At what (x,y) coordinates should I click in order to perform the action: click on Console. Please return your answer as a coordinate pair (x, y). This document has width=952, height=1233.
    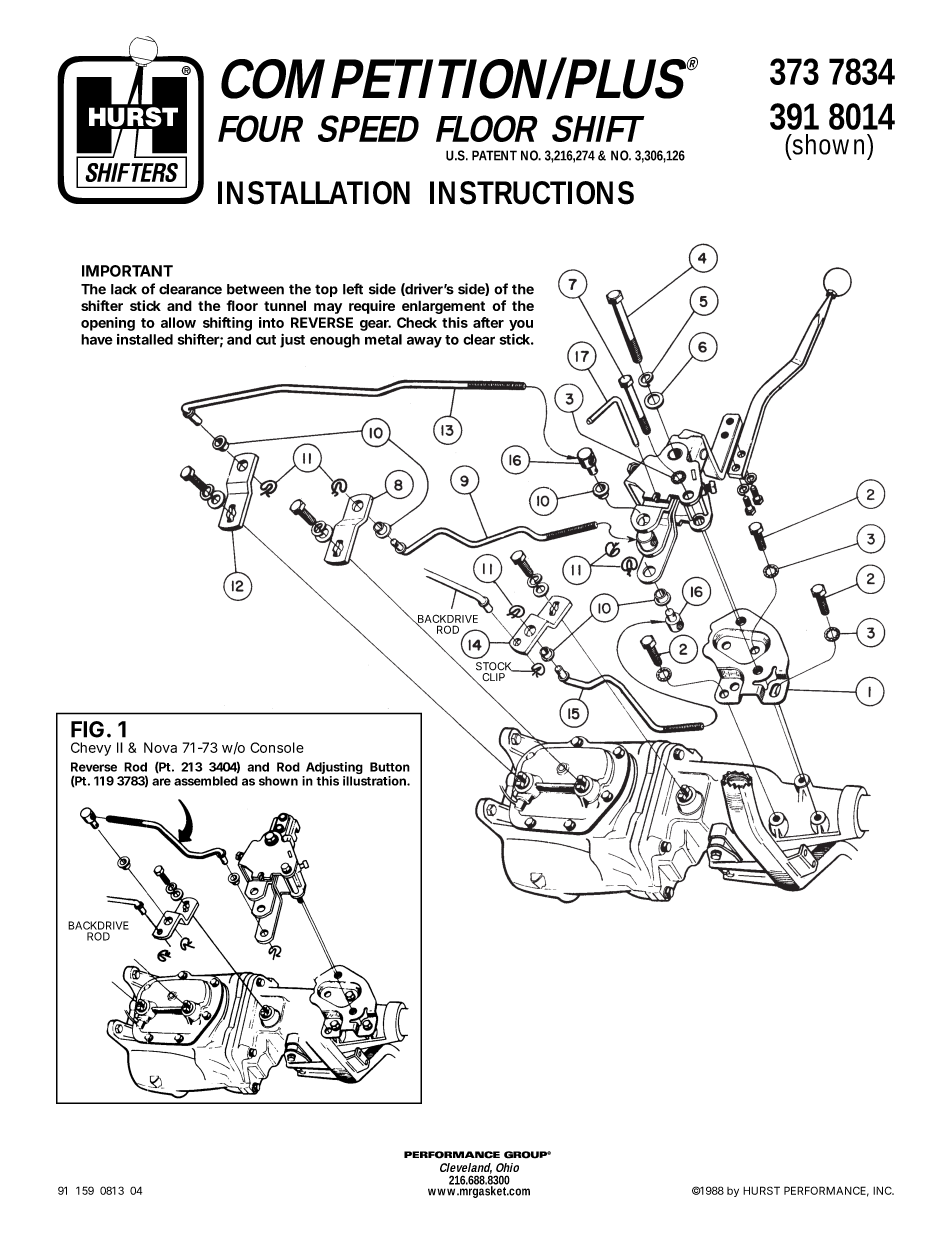
    Looking at the image, I should click on (277, 747).
